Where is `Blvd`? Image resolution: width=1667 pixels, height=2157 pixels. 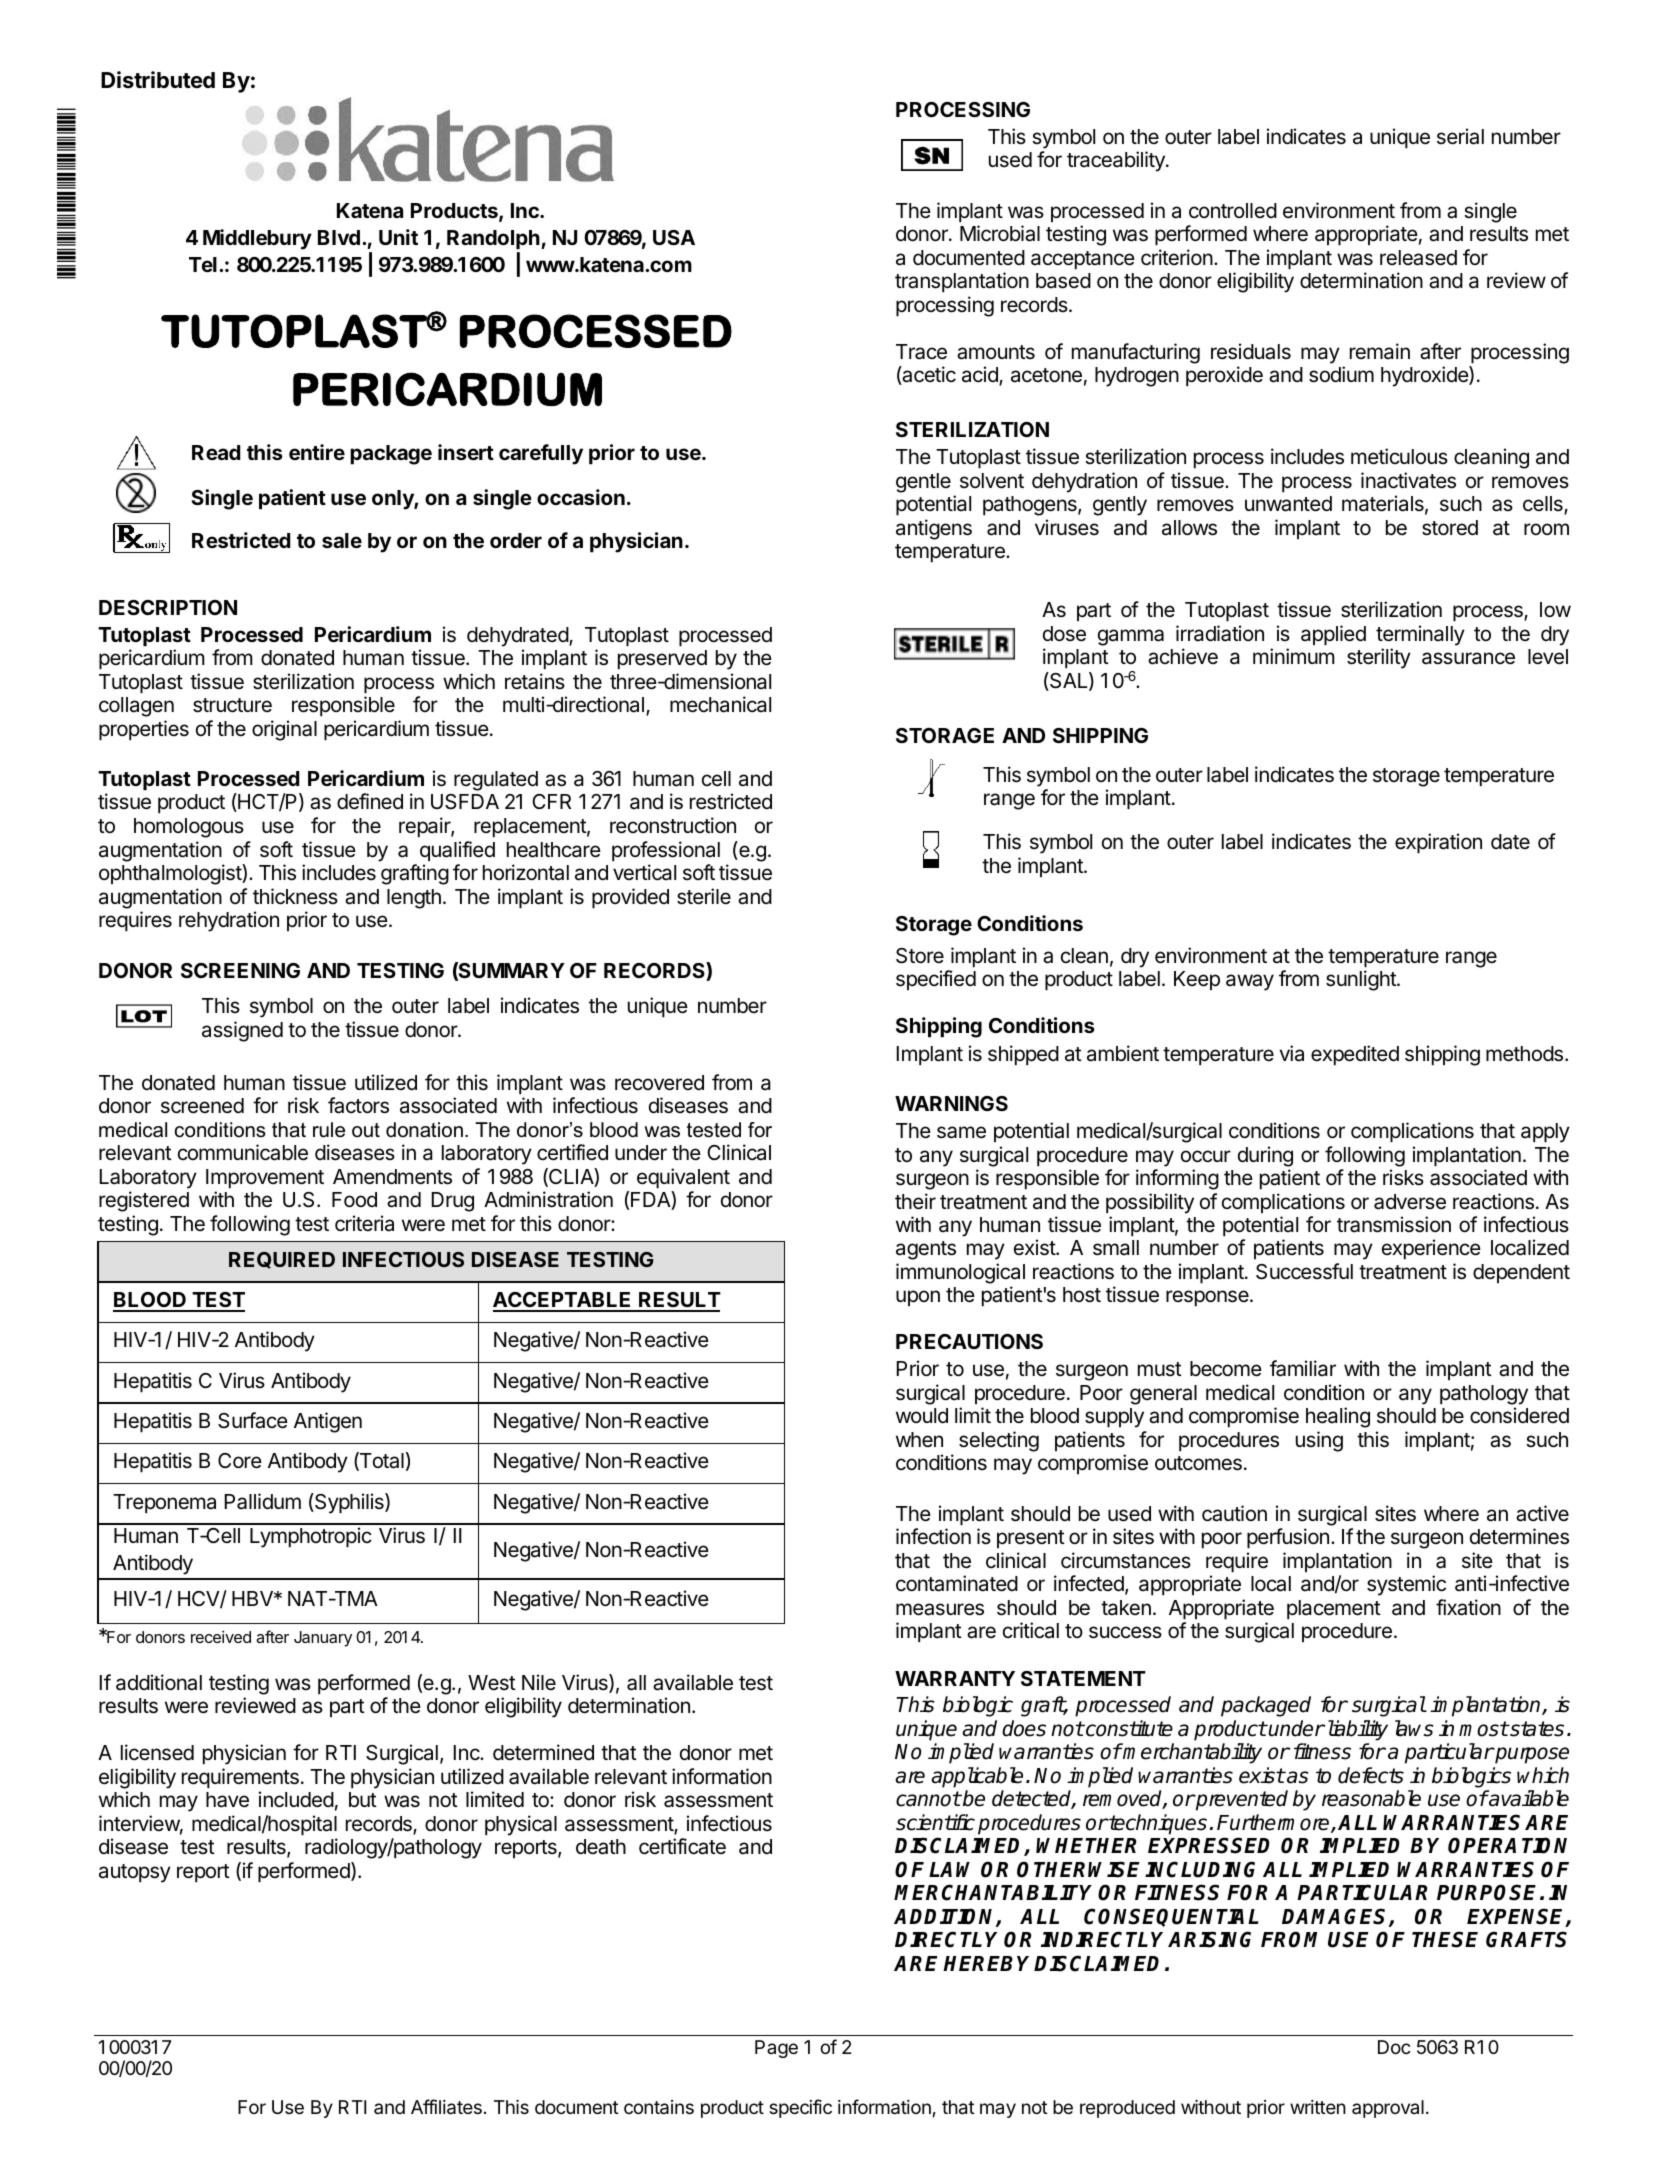 Blvd is located at coordinates (339, 237).
